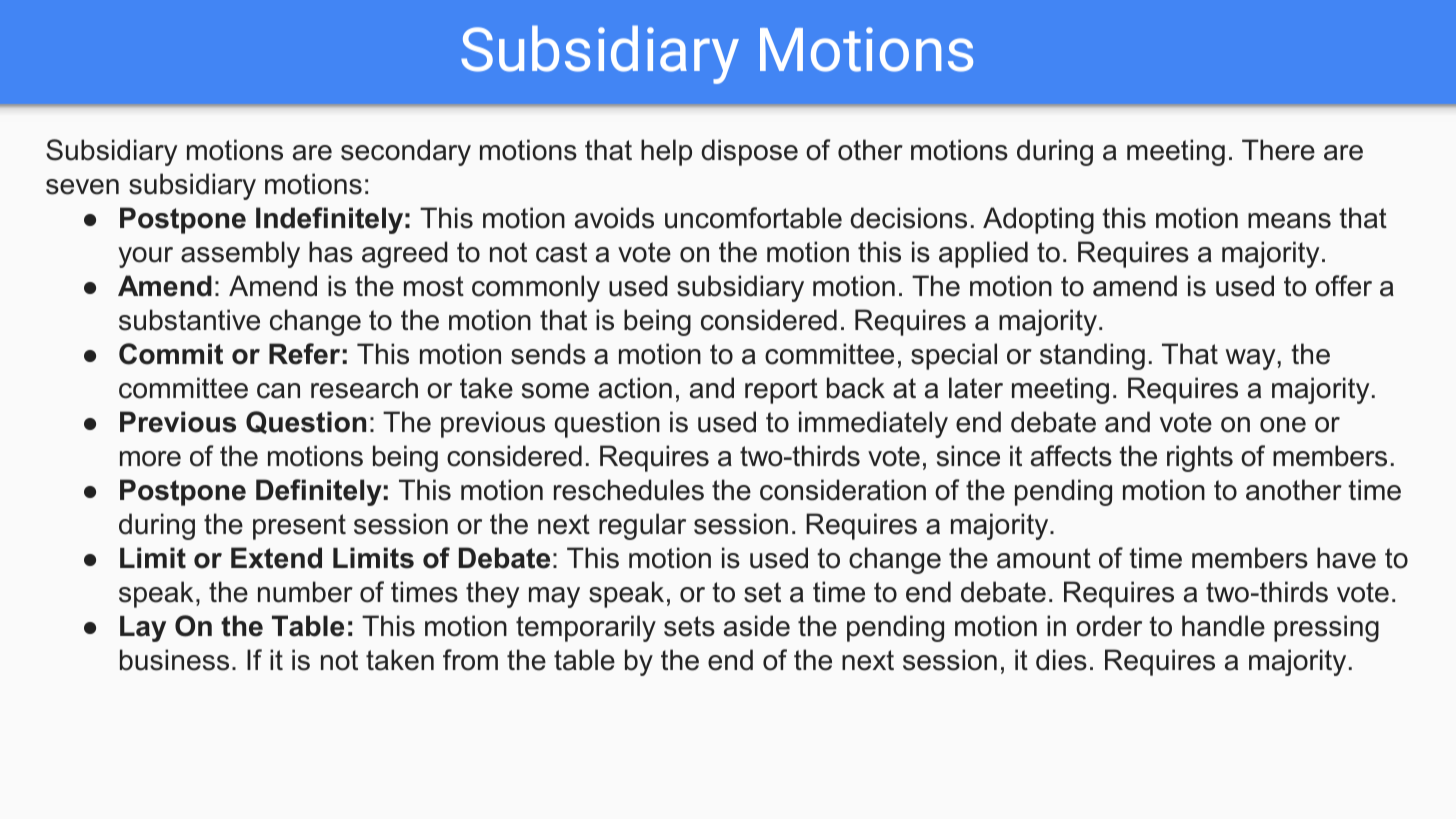  I want to click on way, so click(1251, 359).
